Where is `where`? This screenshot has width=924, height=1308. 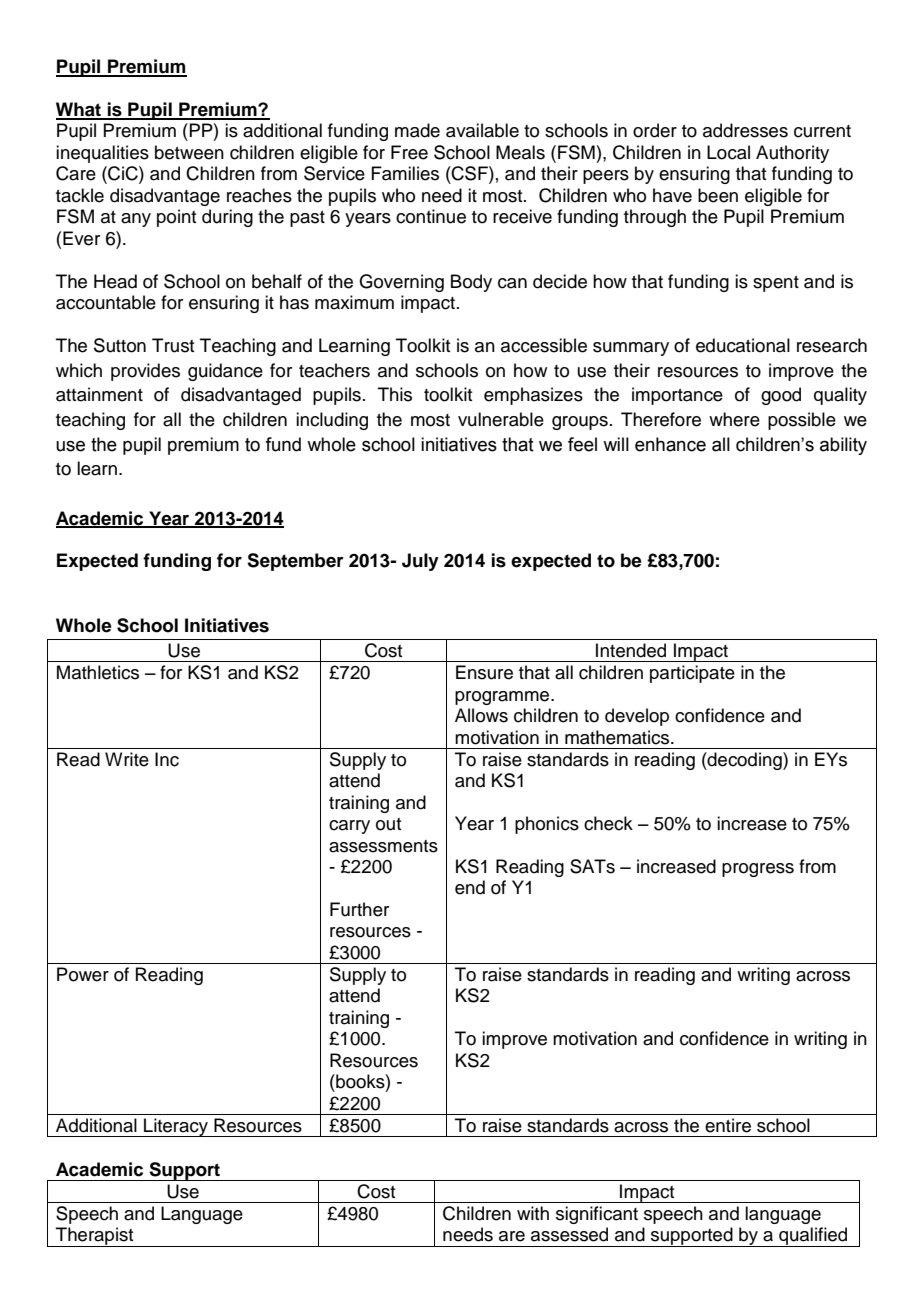
where is located at coordinates (734, 419).
